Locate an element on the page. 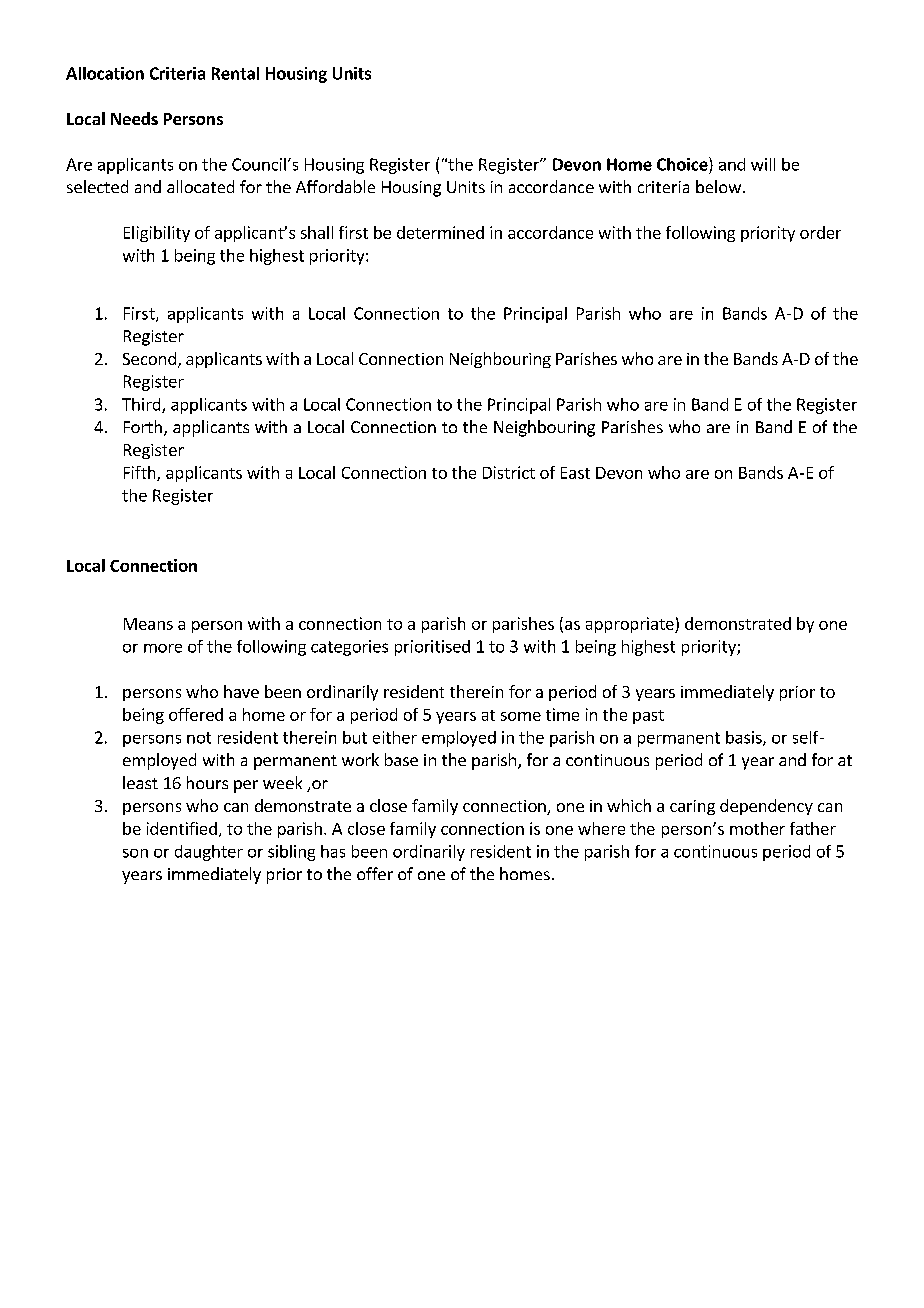 The height and width of the page is (1308, 924). Affordable is located at coordinates (335, 186).
